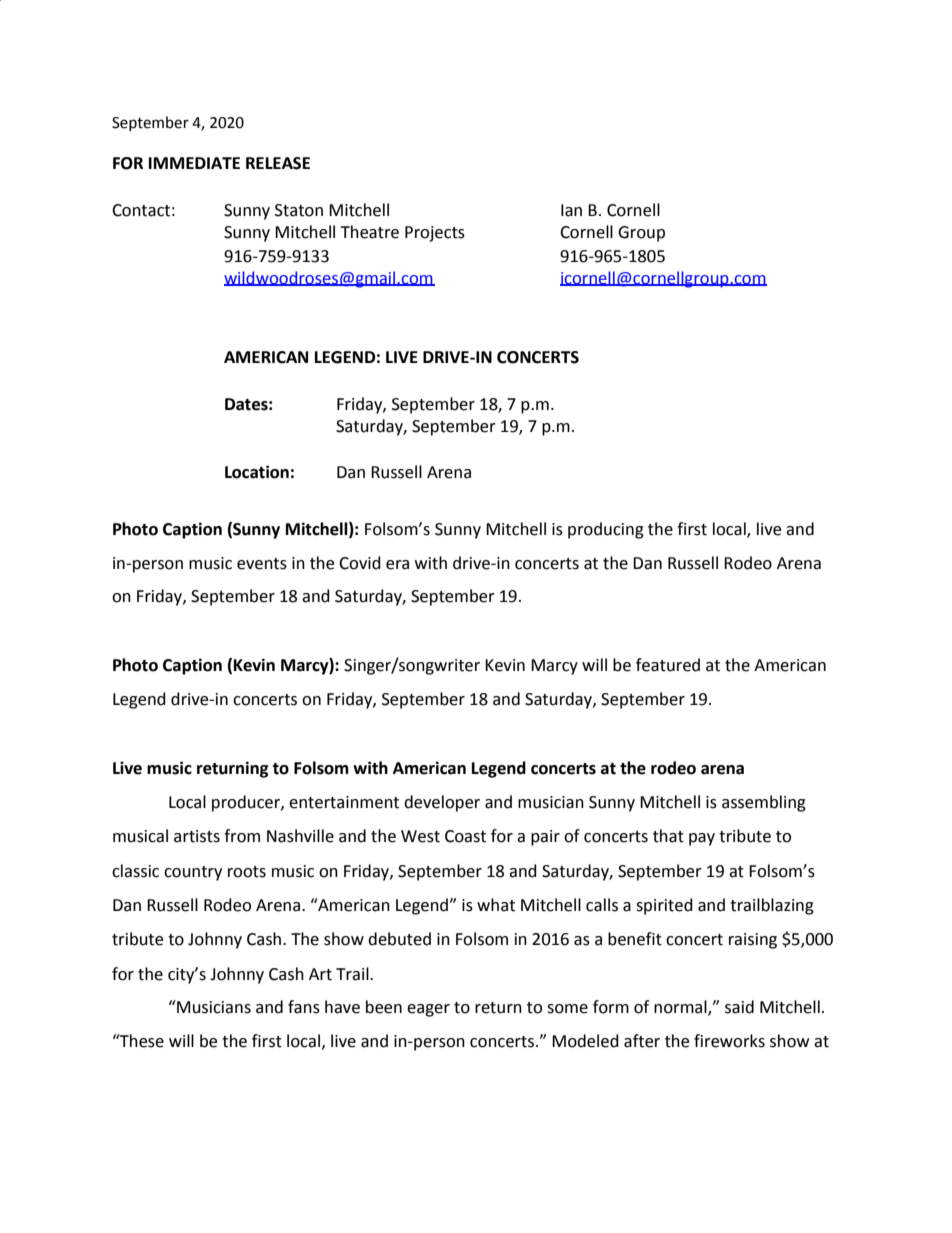  I want to click on IMMEDIATE, so click(194, 163).
